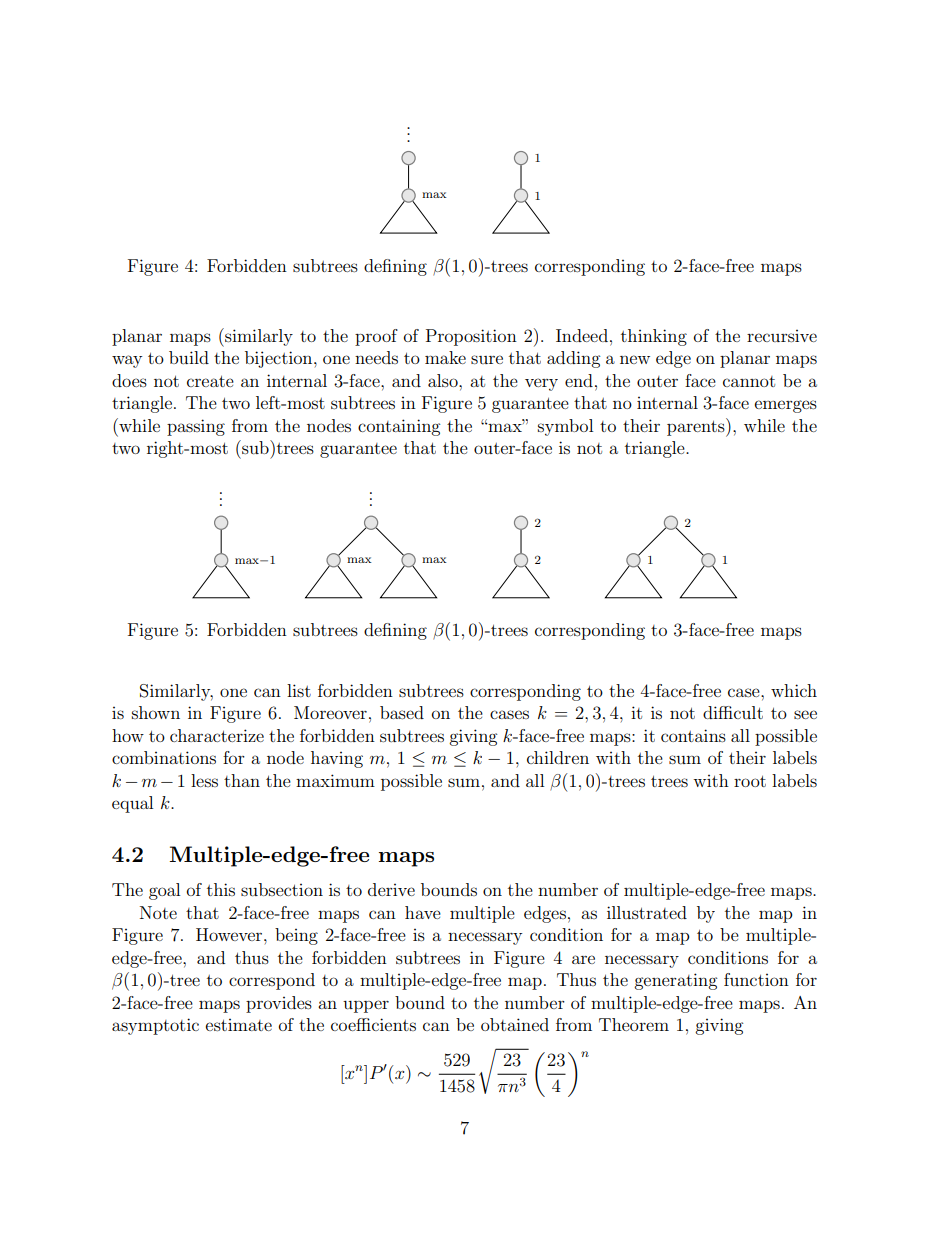 The width and height of the image is (952, 1233). Describe the element at coordinates (445, 357) in the image. I see `make` at that location.
